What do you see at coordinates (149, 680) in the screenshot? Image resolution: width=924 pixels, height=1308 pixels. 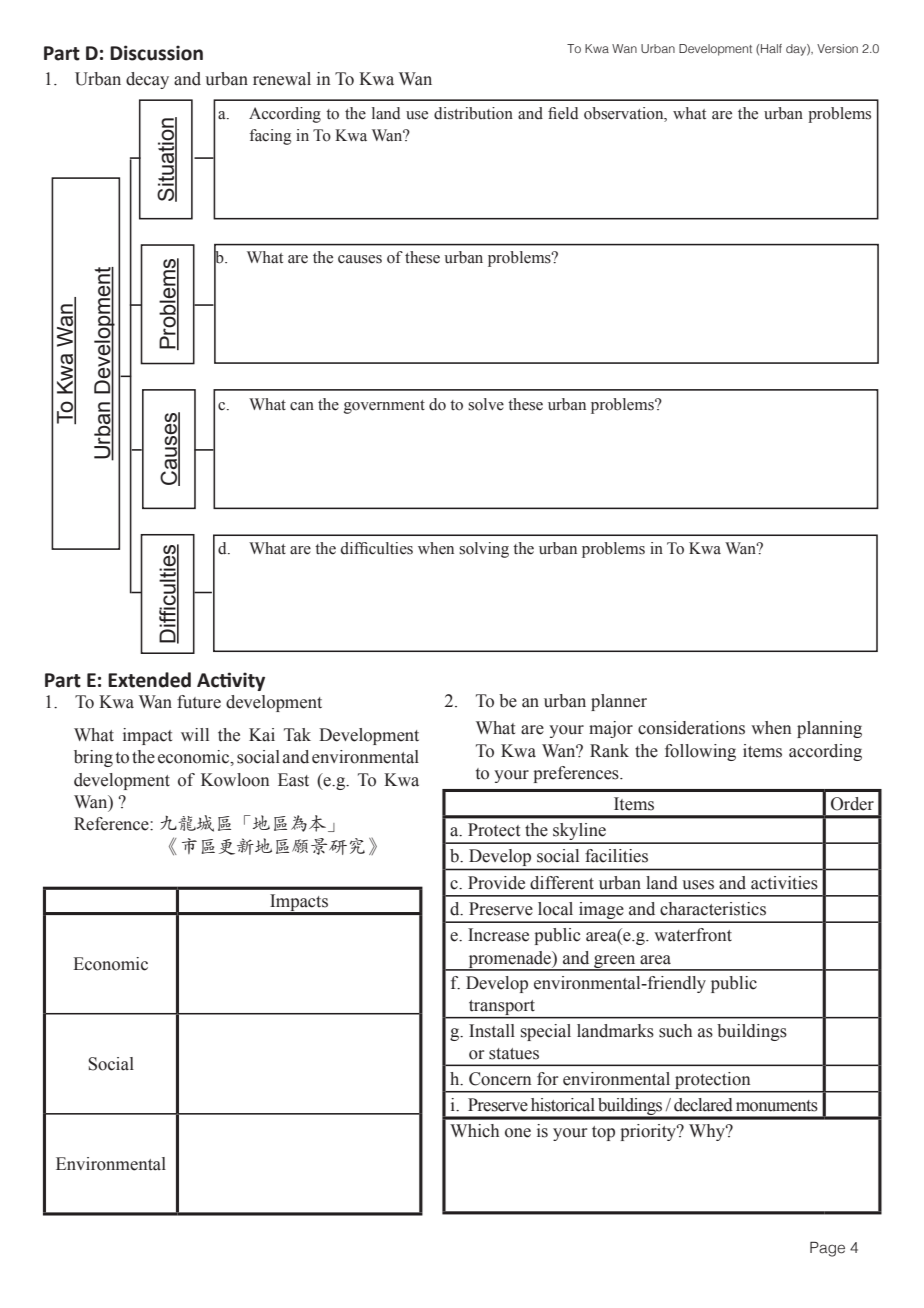 I see `Extended` at bounding box center [149, 680].
